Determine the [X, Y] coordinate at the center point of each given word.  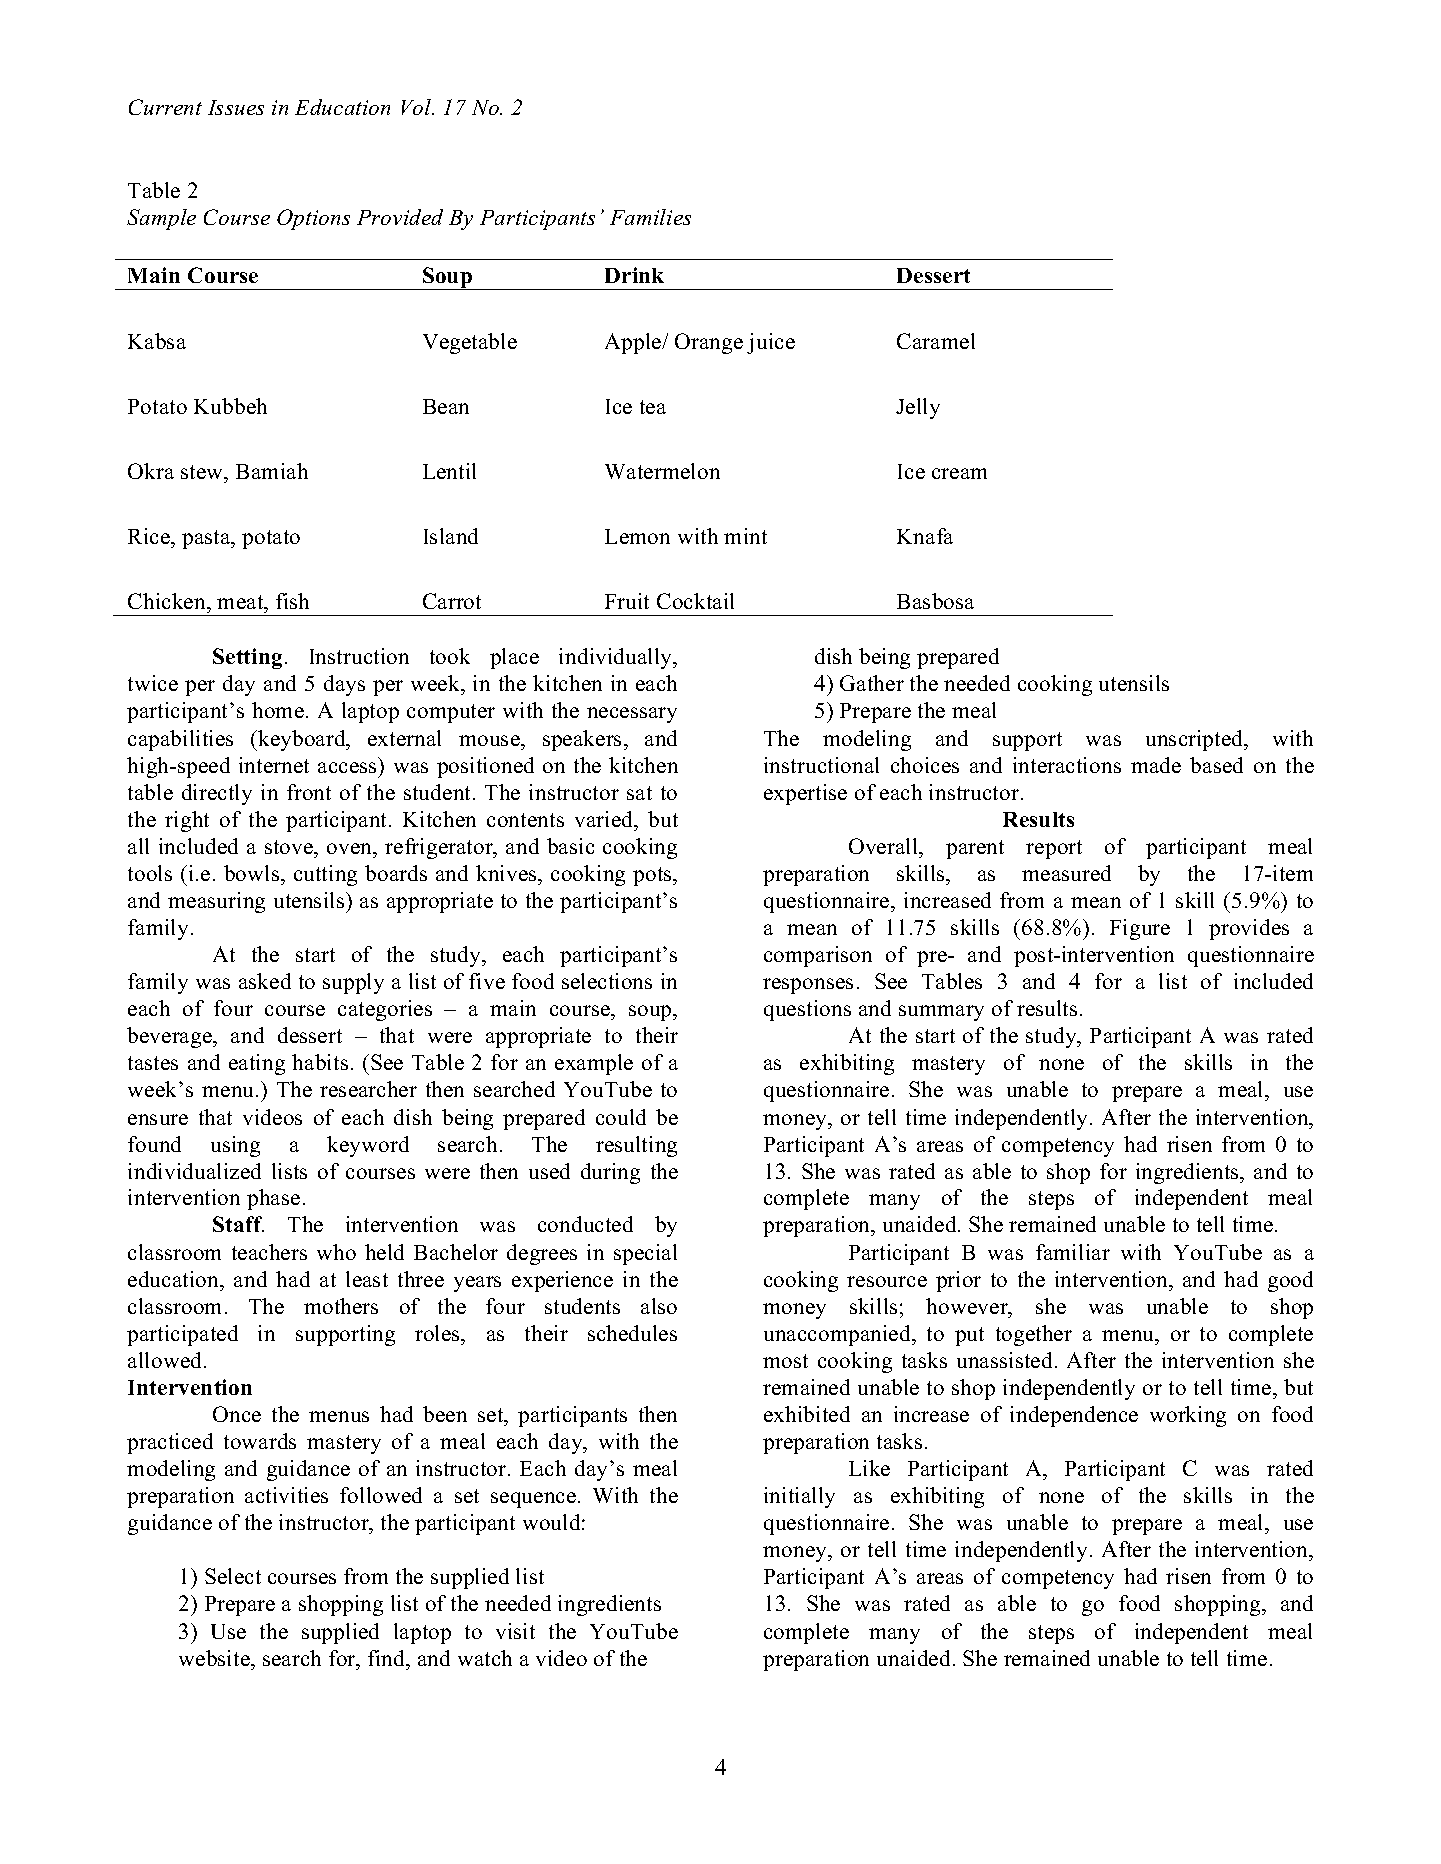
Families [650, 217]
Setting [247, 658]
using [235, 1146]
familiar [1073, 1252]
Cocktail [695, 601]
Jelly [918, 408]
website [215, 1658]
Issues [236, 107]
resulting [636, 1146]
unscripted [1196, 740]
